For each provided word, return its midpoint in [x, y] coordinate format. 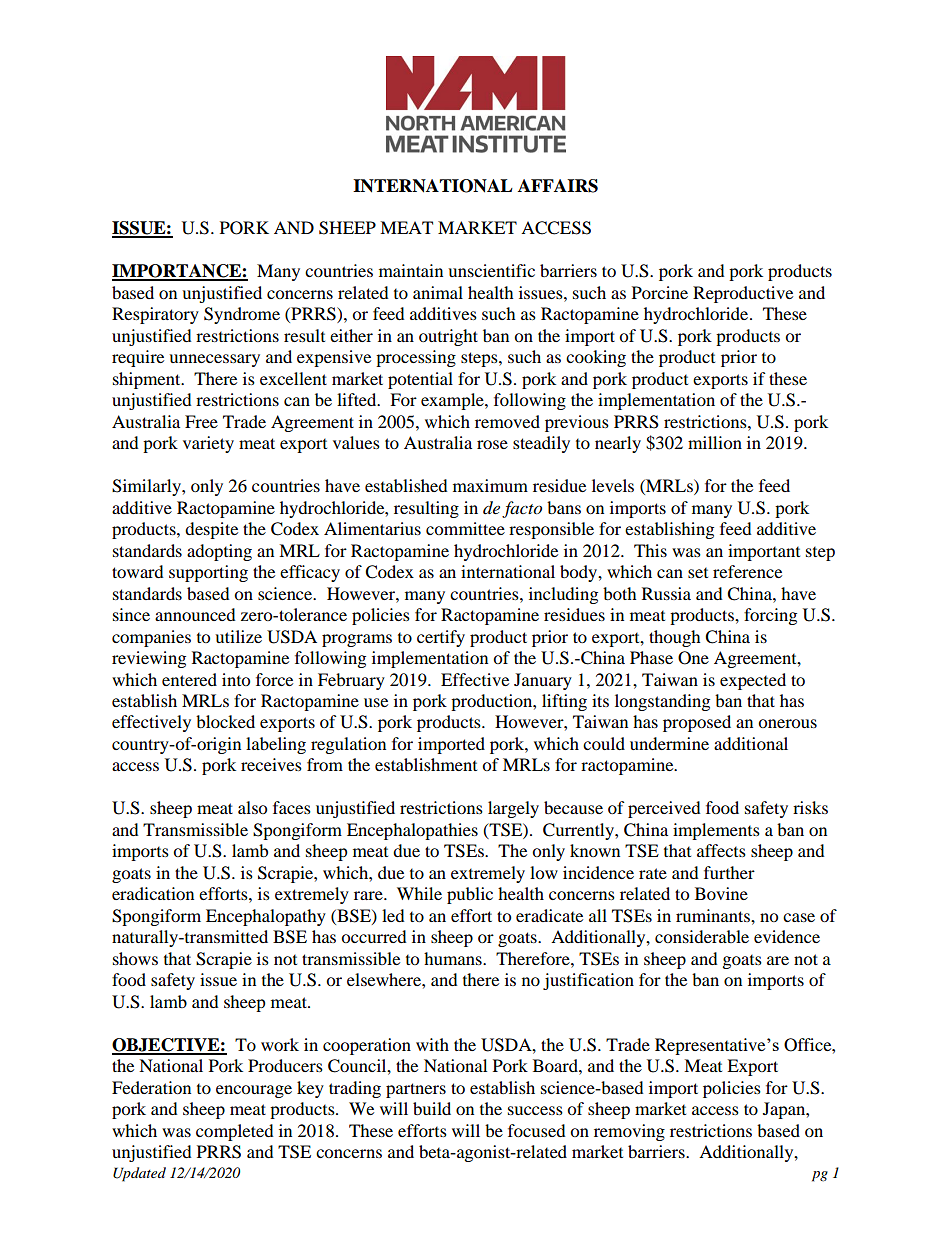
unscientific [491, 270]
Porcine [660, 292]
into [236, 679]
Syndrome [242, 315]
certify [441, 638]
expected [753, 681]
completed [235, 1132]
